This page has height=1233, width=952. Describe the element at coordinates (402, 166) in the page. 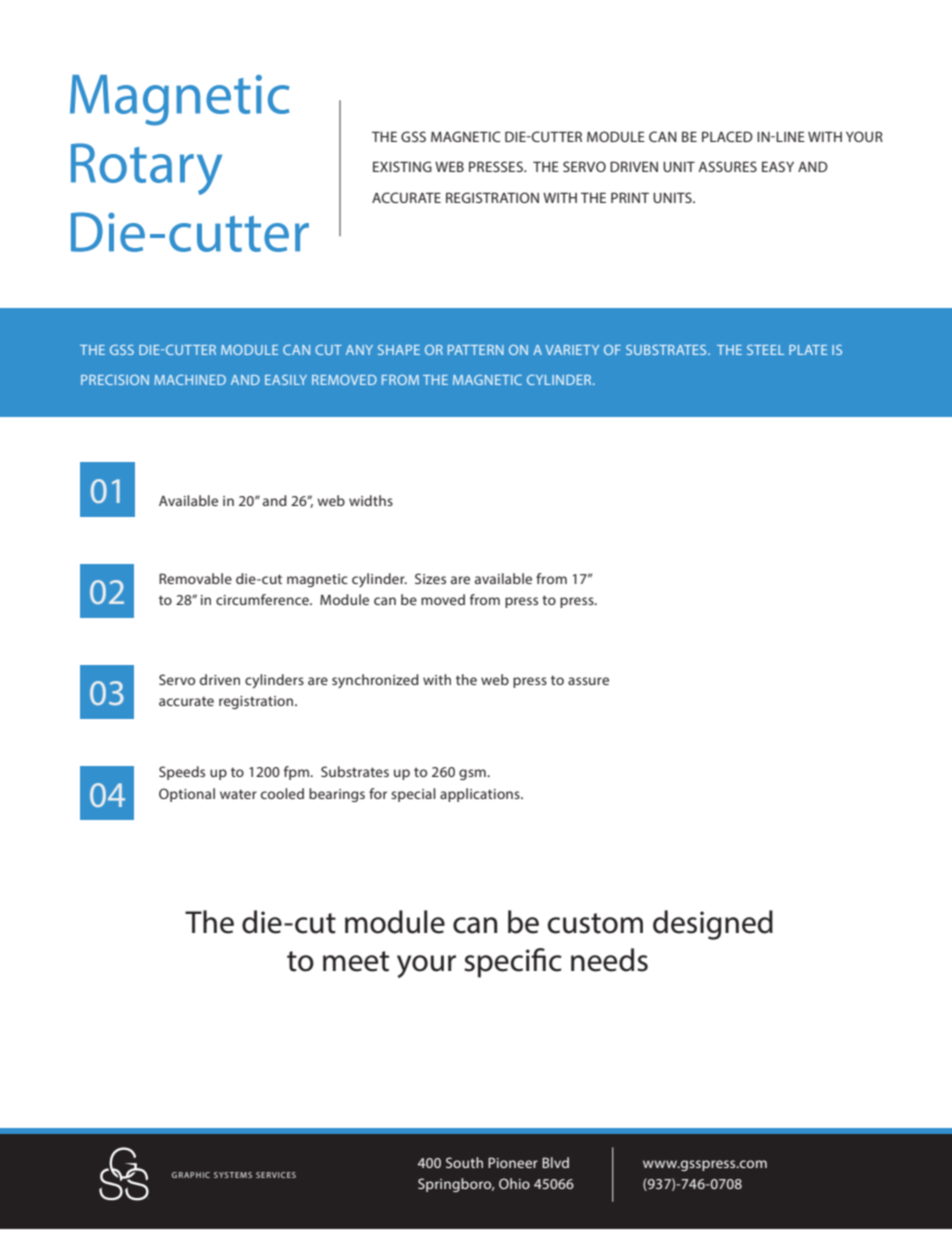

I see `EXISTING` at that location.
